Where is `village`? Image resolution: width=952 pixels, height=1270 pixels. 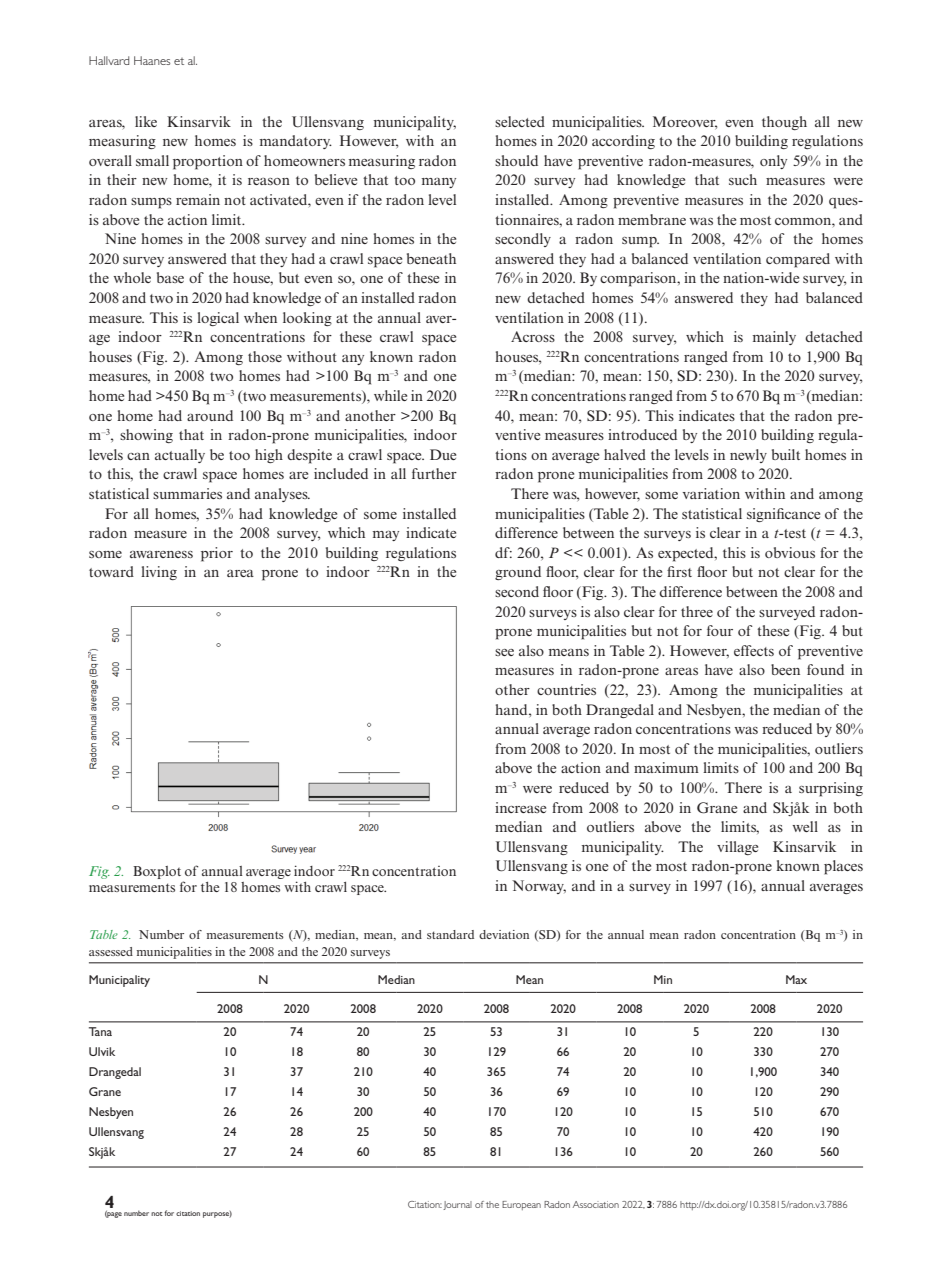 village is located at coordinates (737, 848).
